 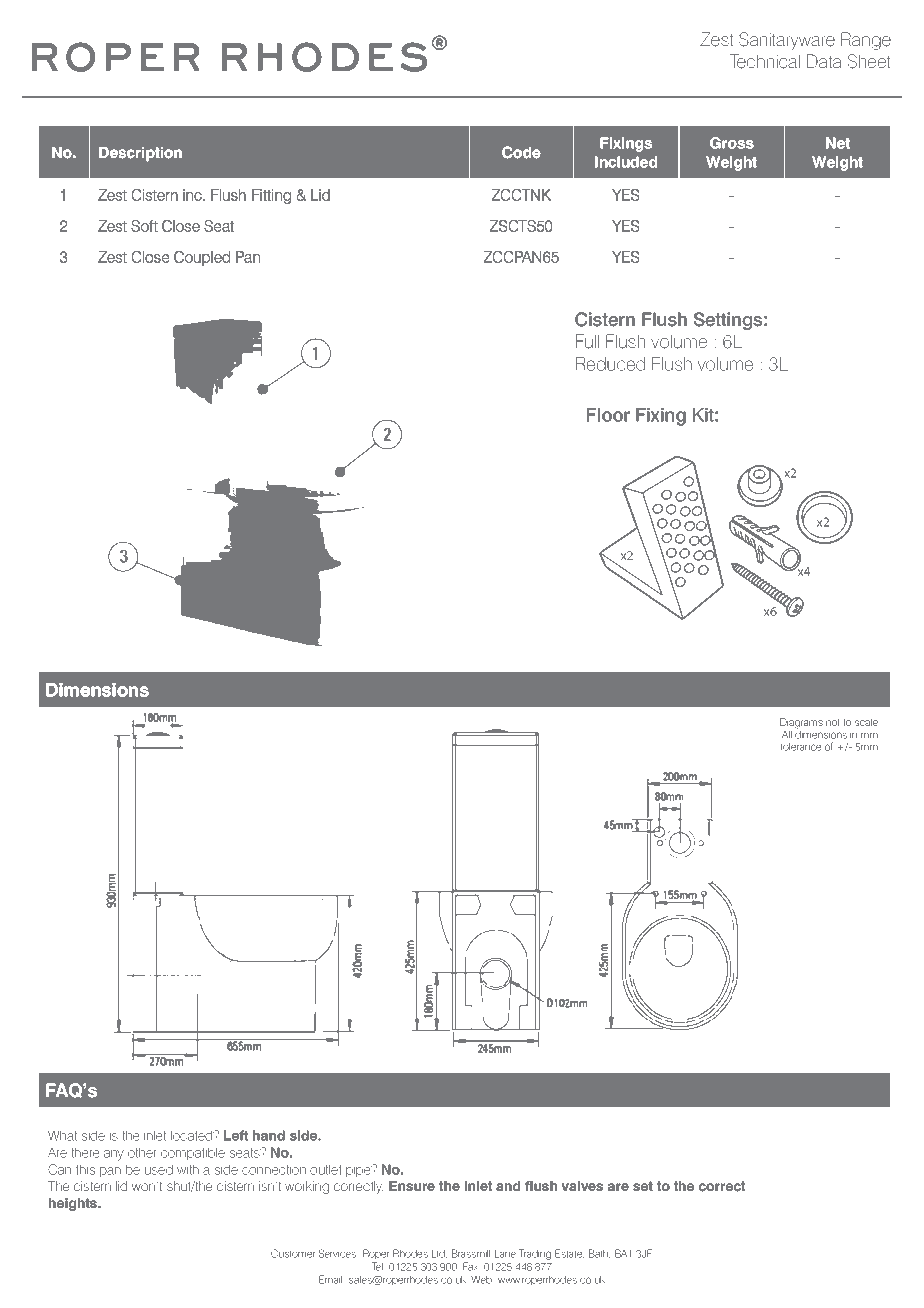 I want to click on Code, so click(x=521, y=152).
